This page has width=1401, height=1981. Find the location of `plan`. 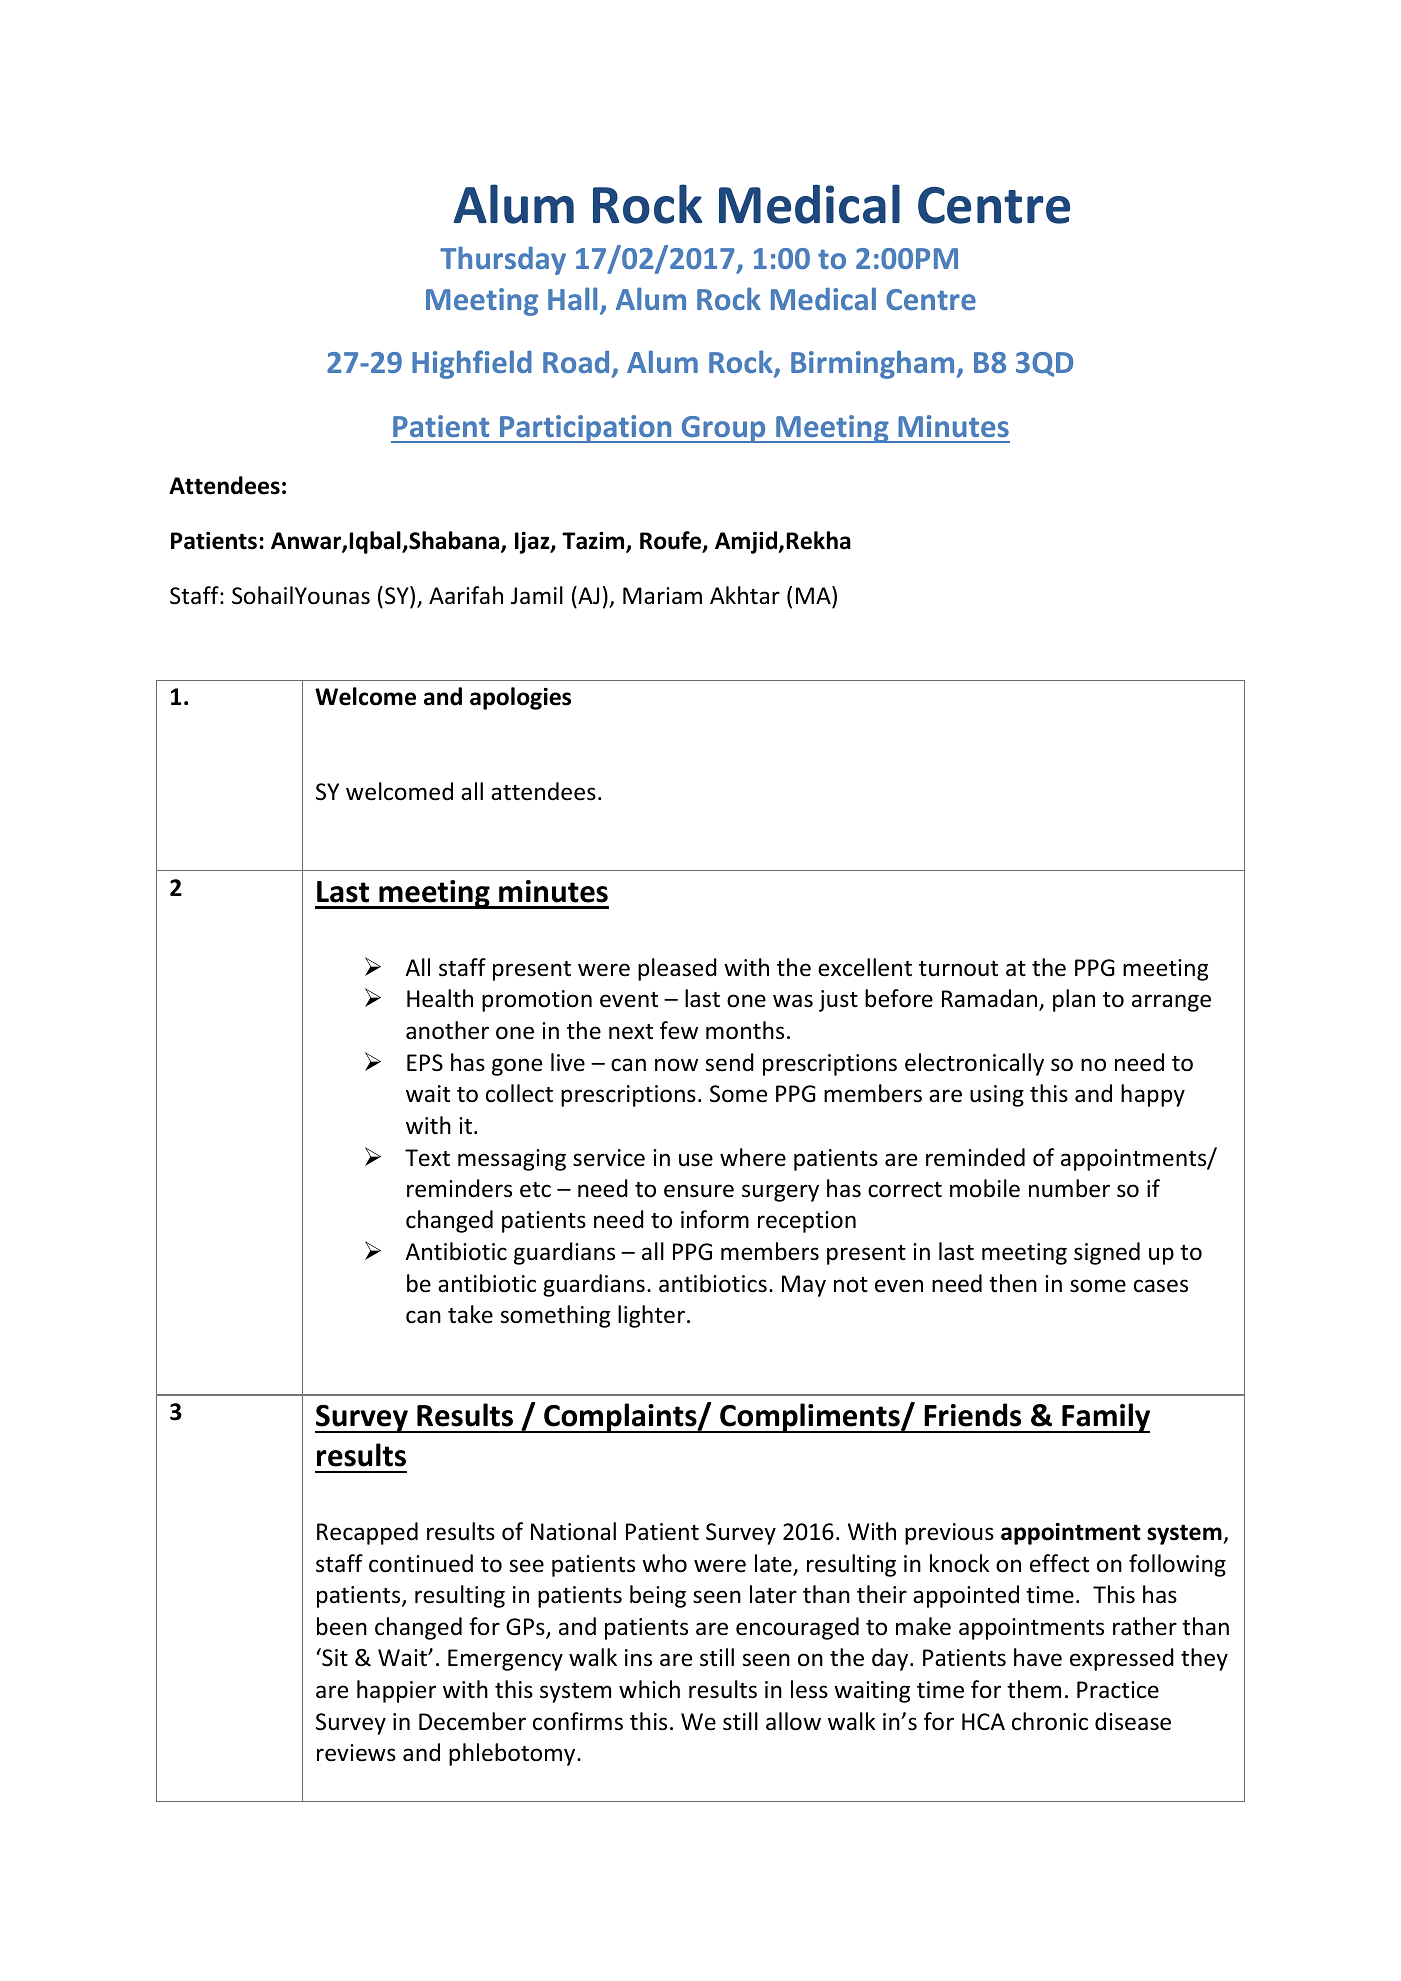

plan is located at coordinates (1074, 1000).
